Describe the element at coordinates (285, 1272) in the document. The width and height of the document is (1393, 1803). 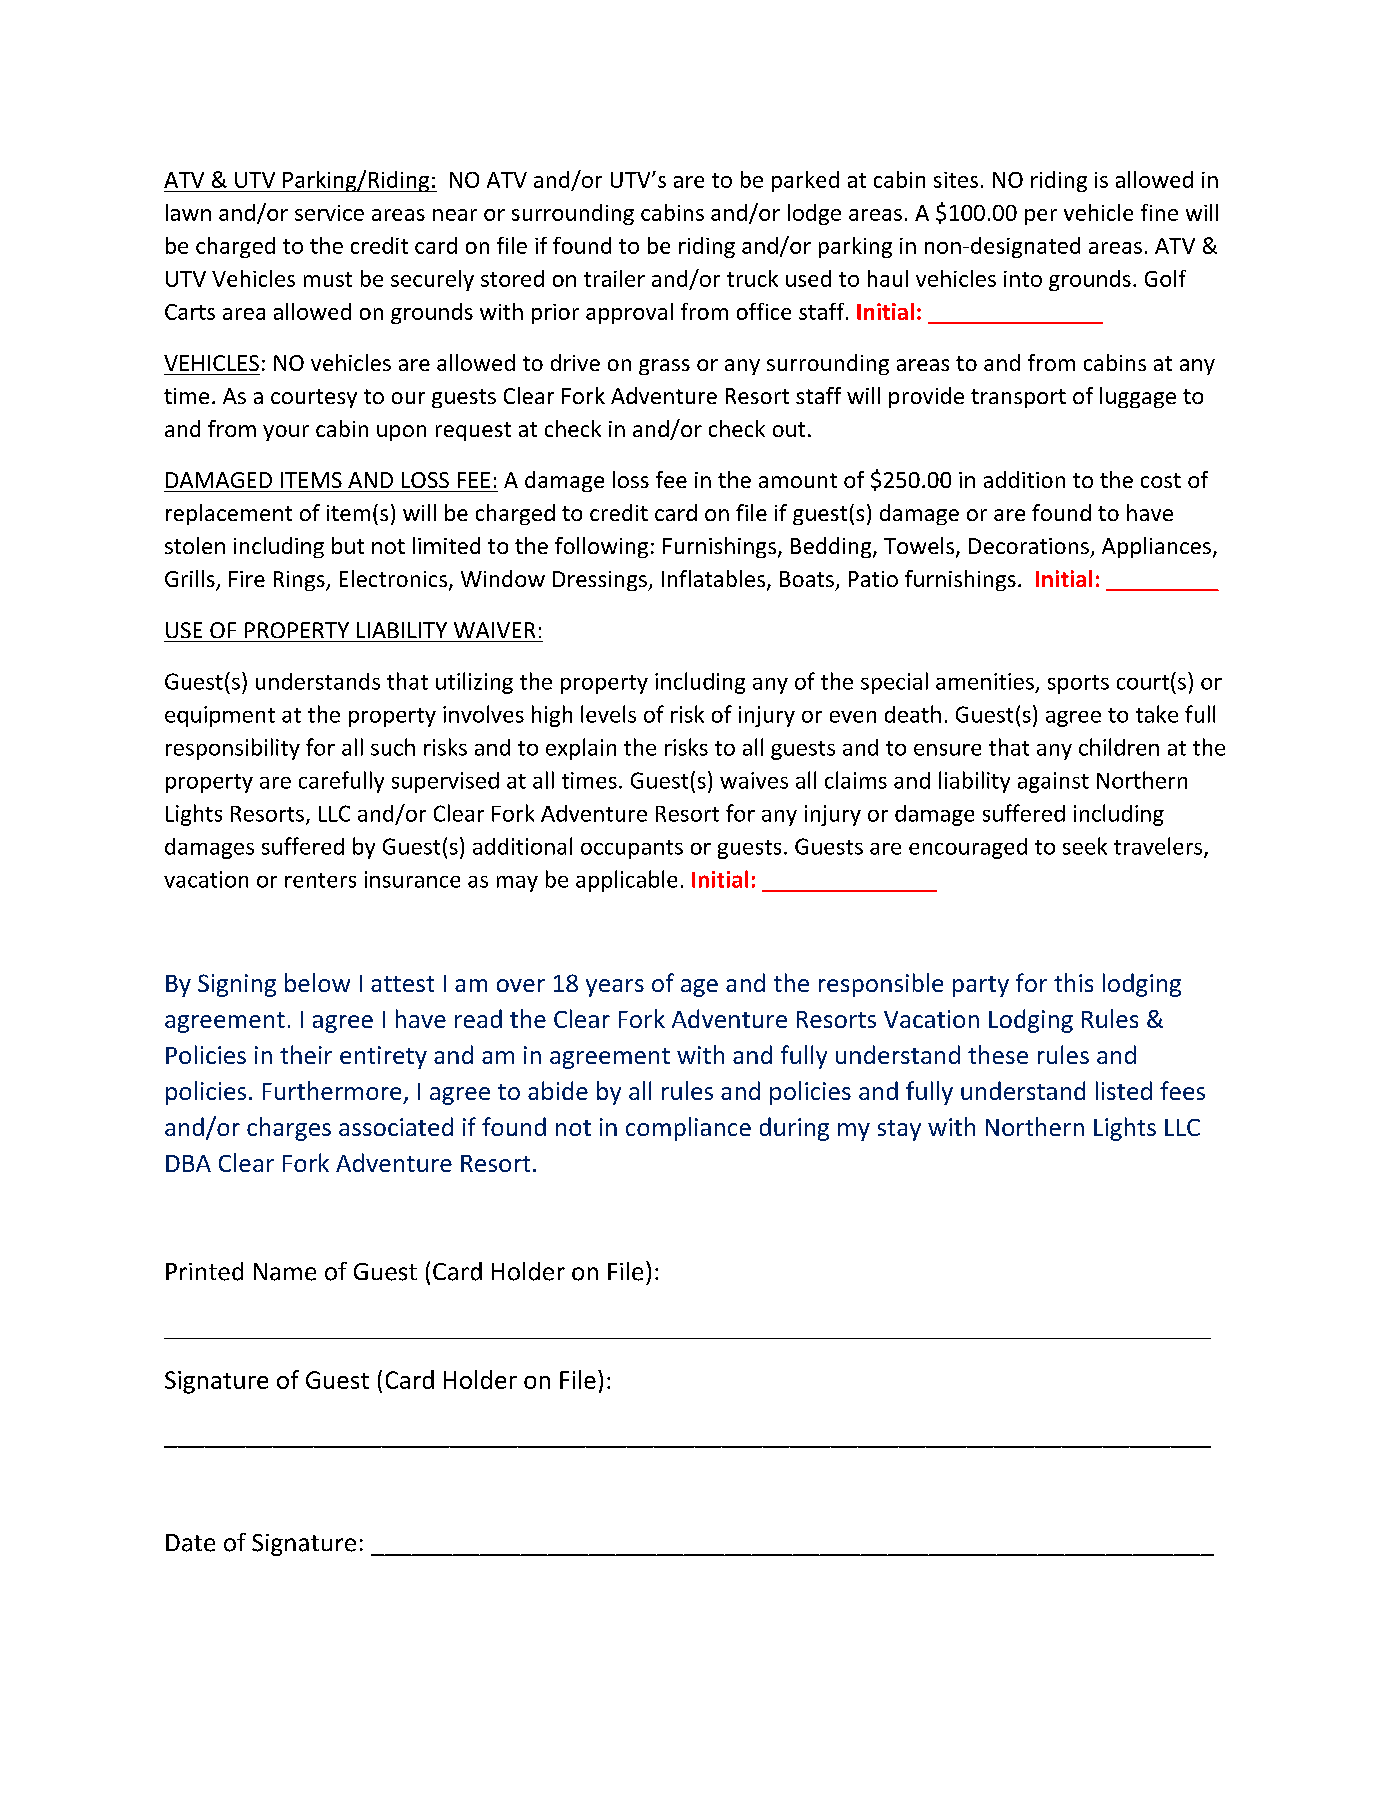
I see `Name` at that location.
